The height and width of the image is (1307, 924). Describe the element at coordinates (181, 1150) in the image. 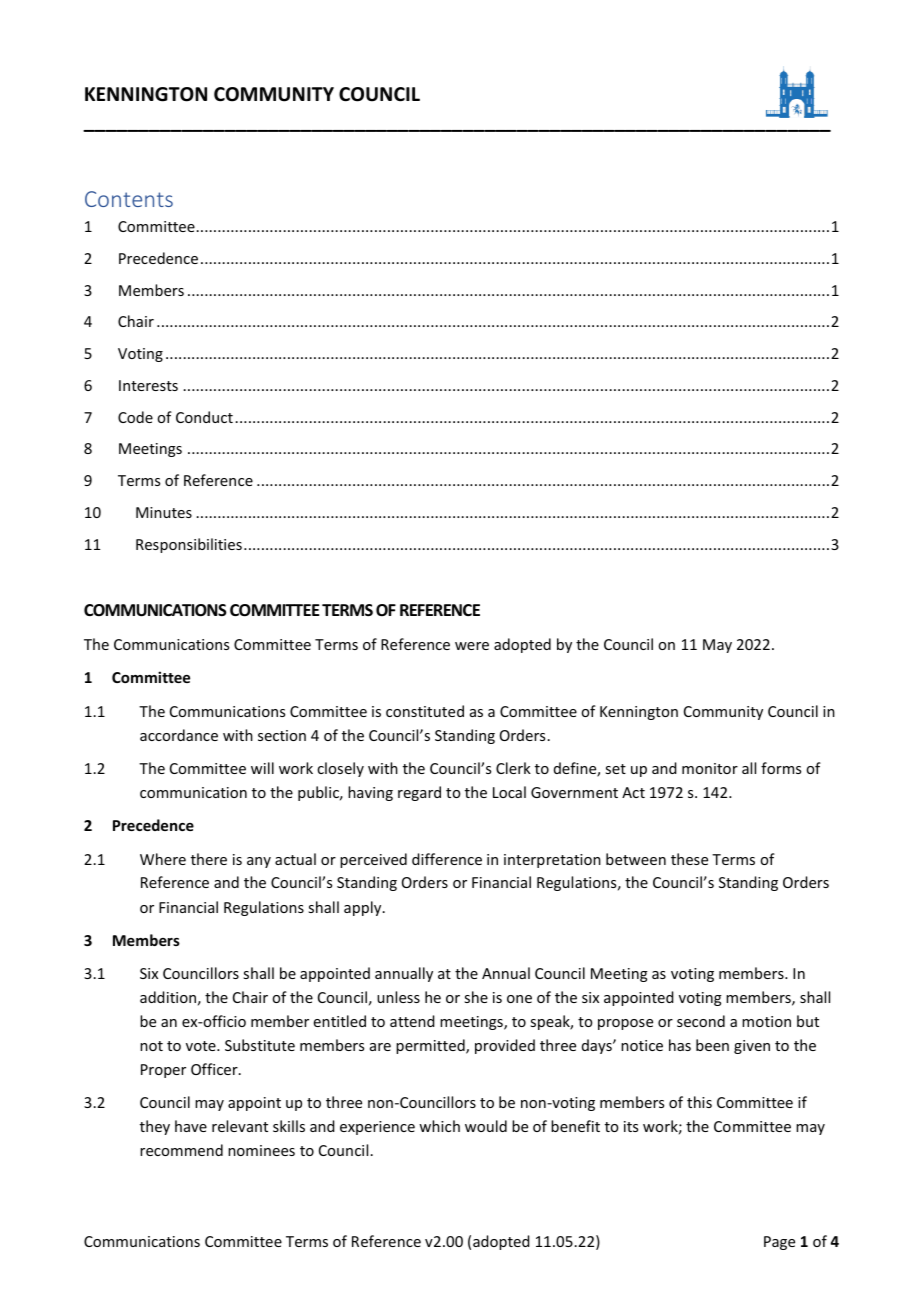

I see `recommend` at that location.
